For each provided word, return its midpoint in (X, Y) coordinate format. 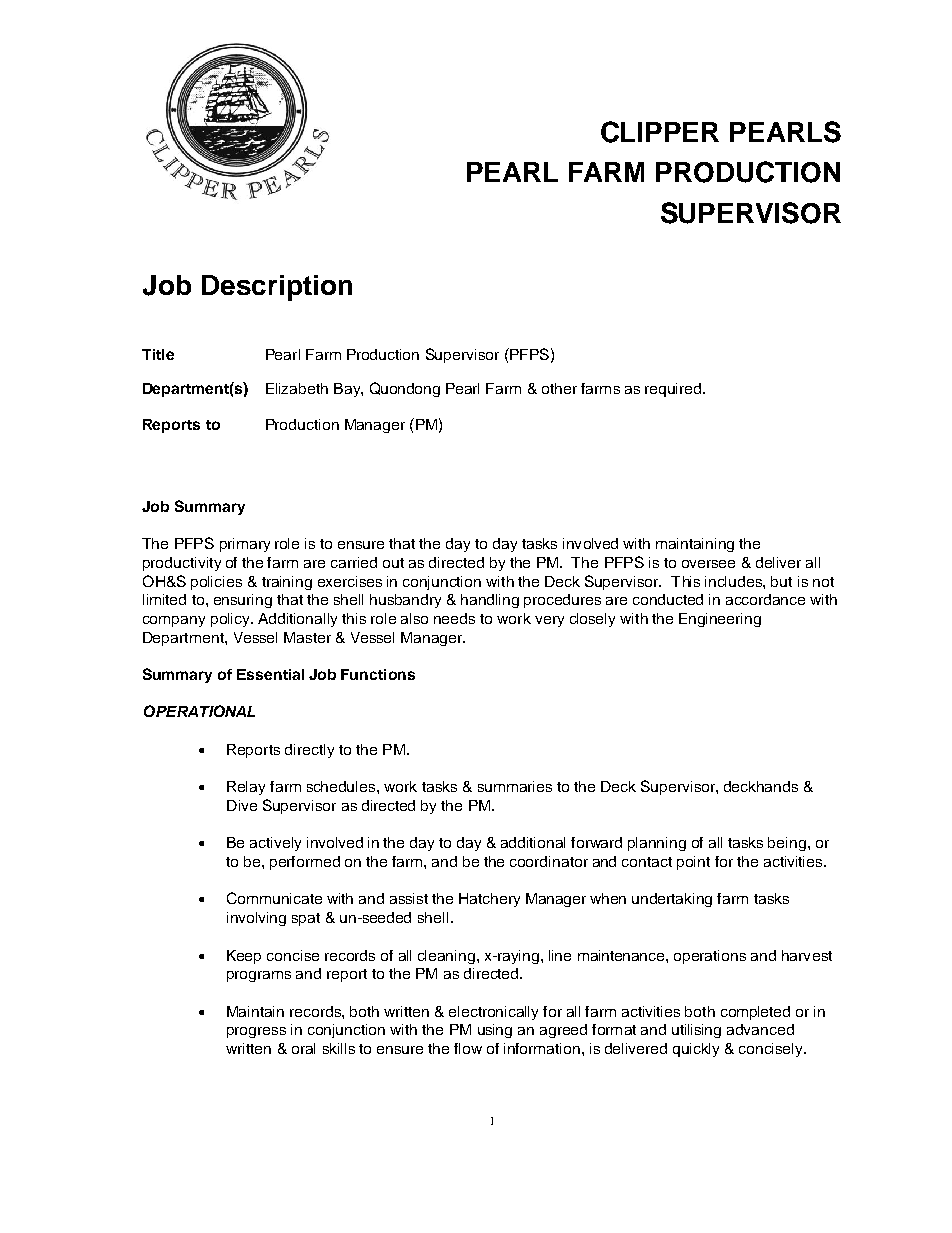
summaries (515, 786)
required (674, 390)
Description (277, 288)
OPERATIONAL (199, 711)
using (495, 1031)
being (787, 844)
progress (256, 1032)
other (559, 388)
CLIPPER (660, 132)
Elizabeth (297, 388)
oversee (708, 564)
